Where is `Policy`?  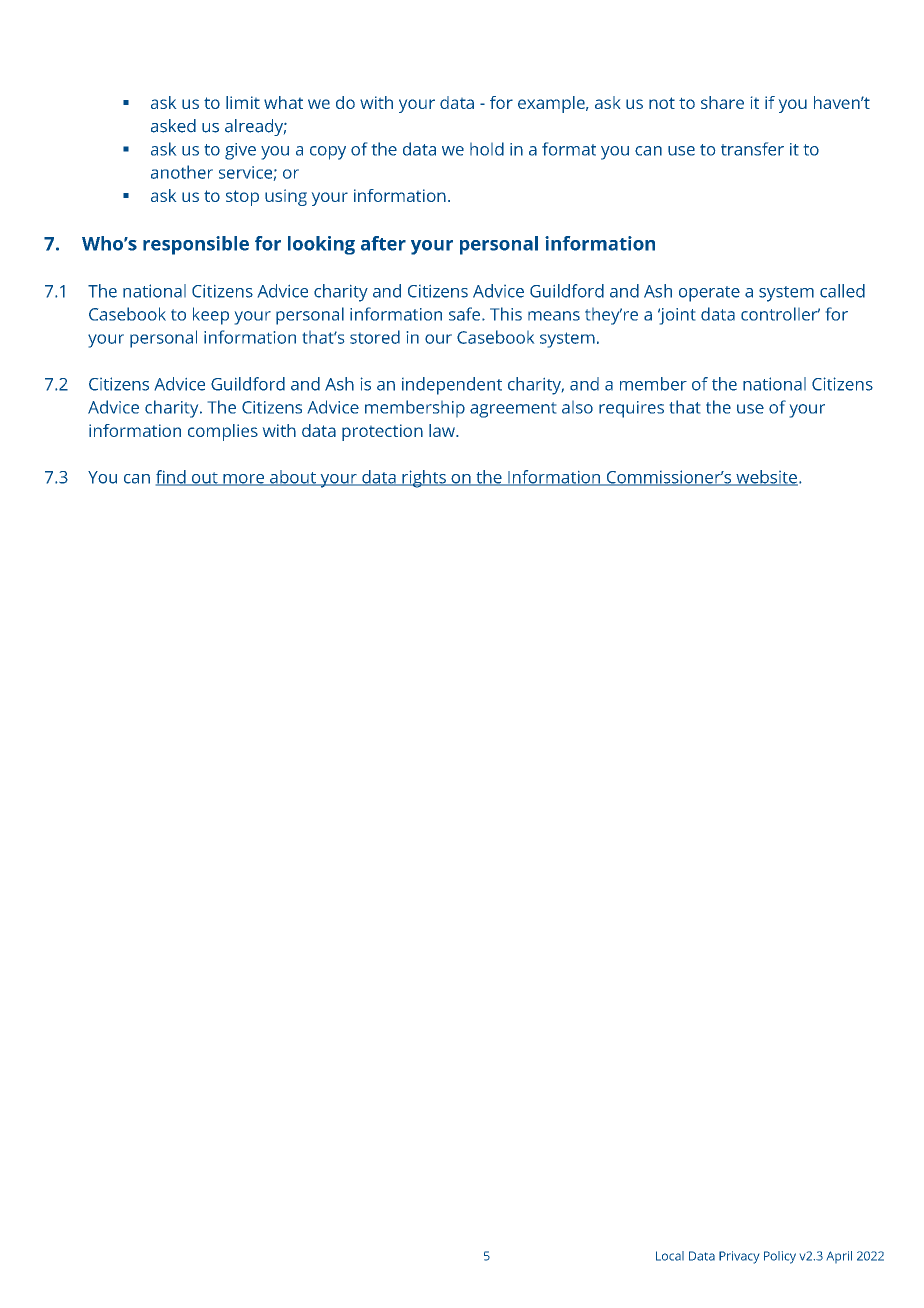
Policy is located at coordinates (780, 1257).
